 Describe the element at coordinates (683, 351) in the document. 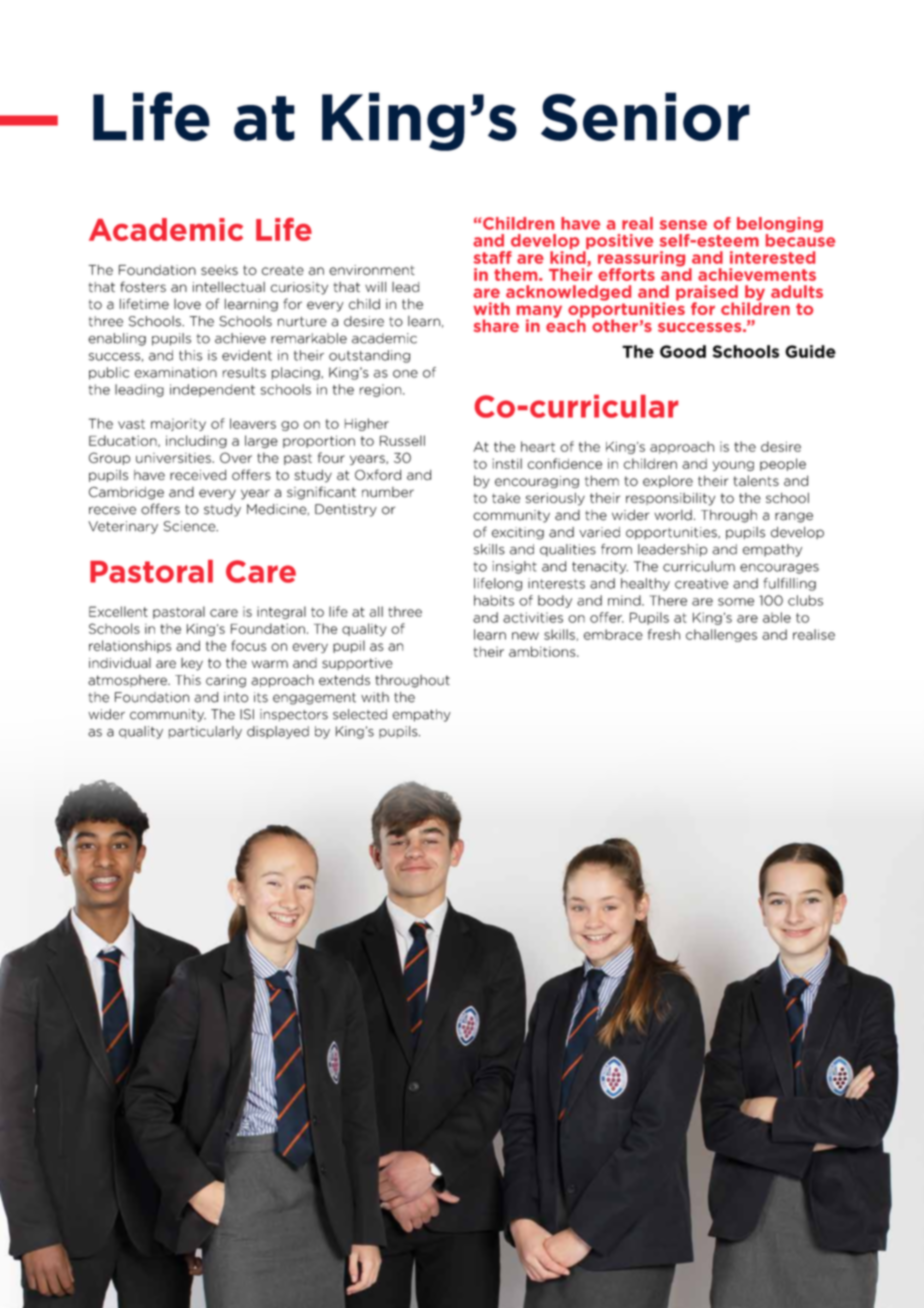

I see `Good` at that location.
